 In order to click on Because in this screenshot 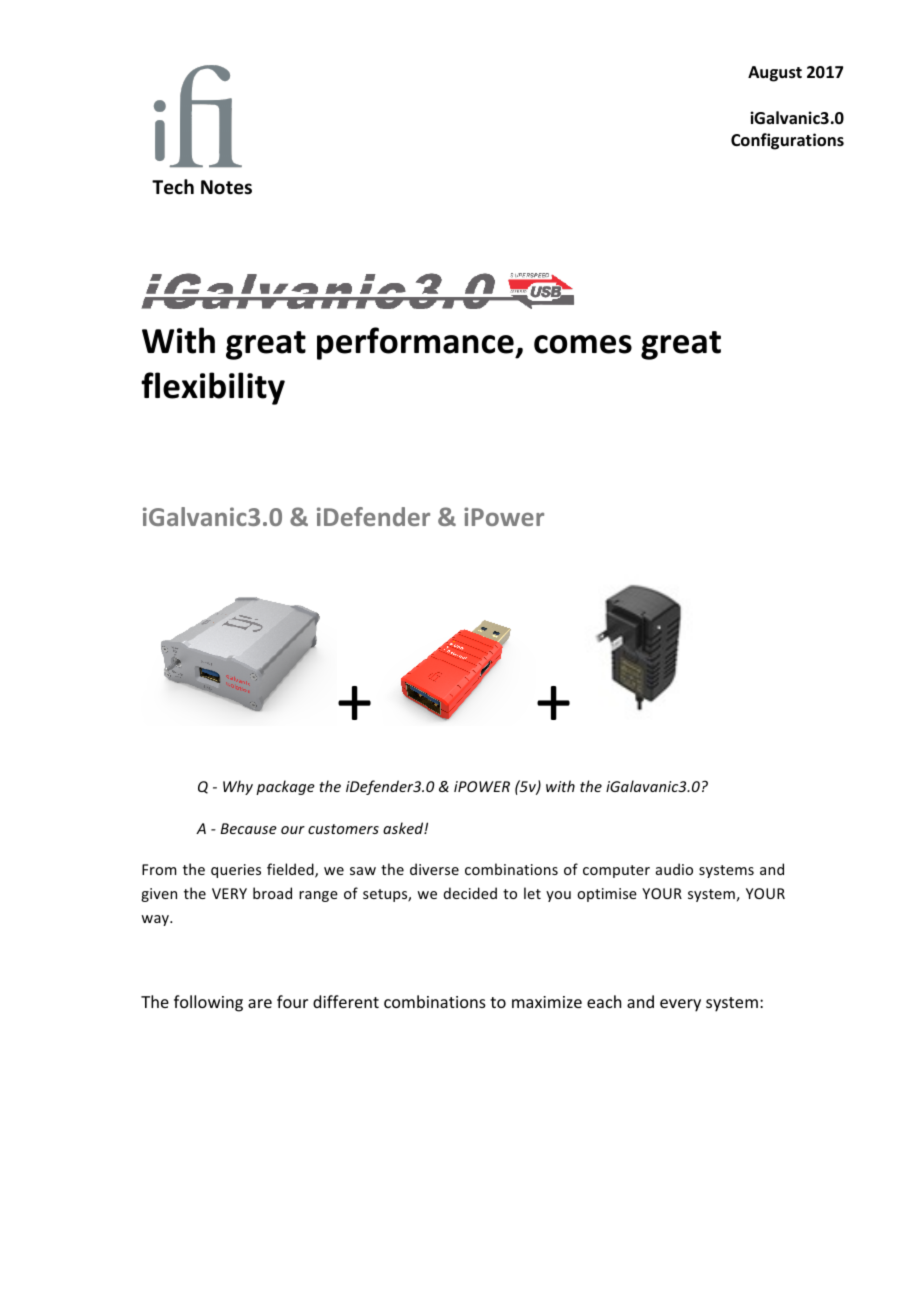, I will do `click(249, 828)`.
